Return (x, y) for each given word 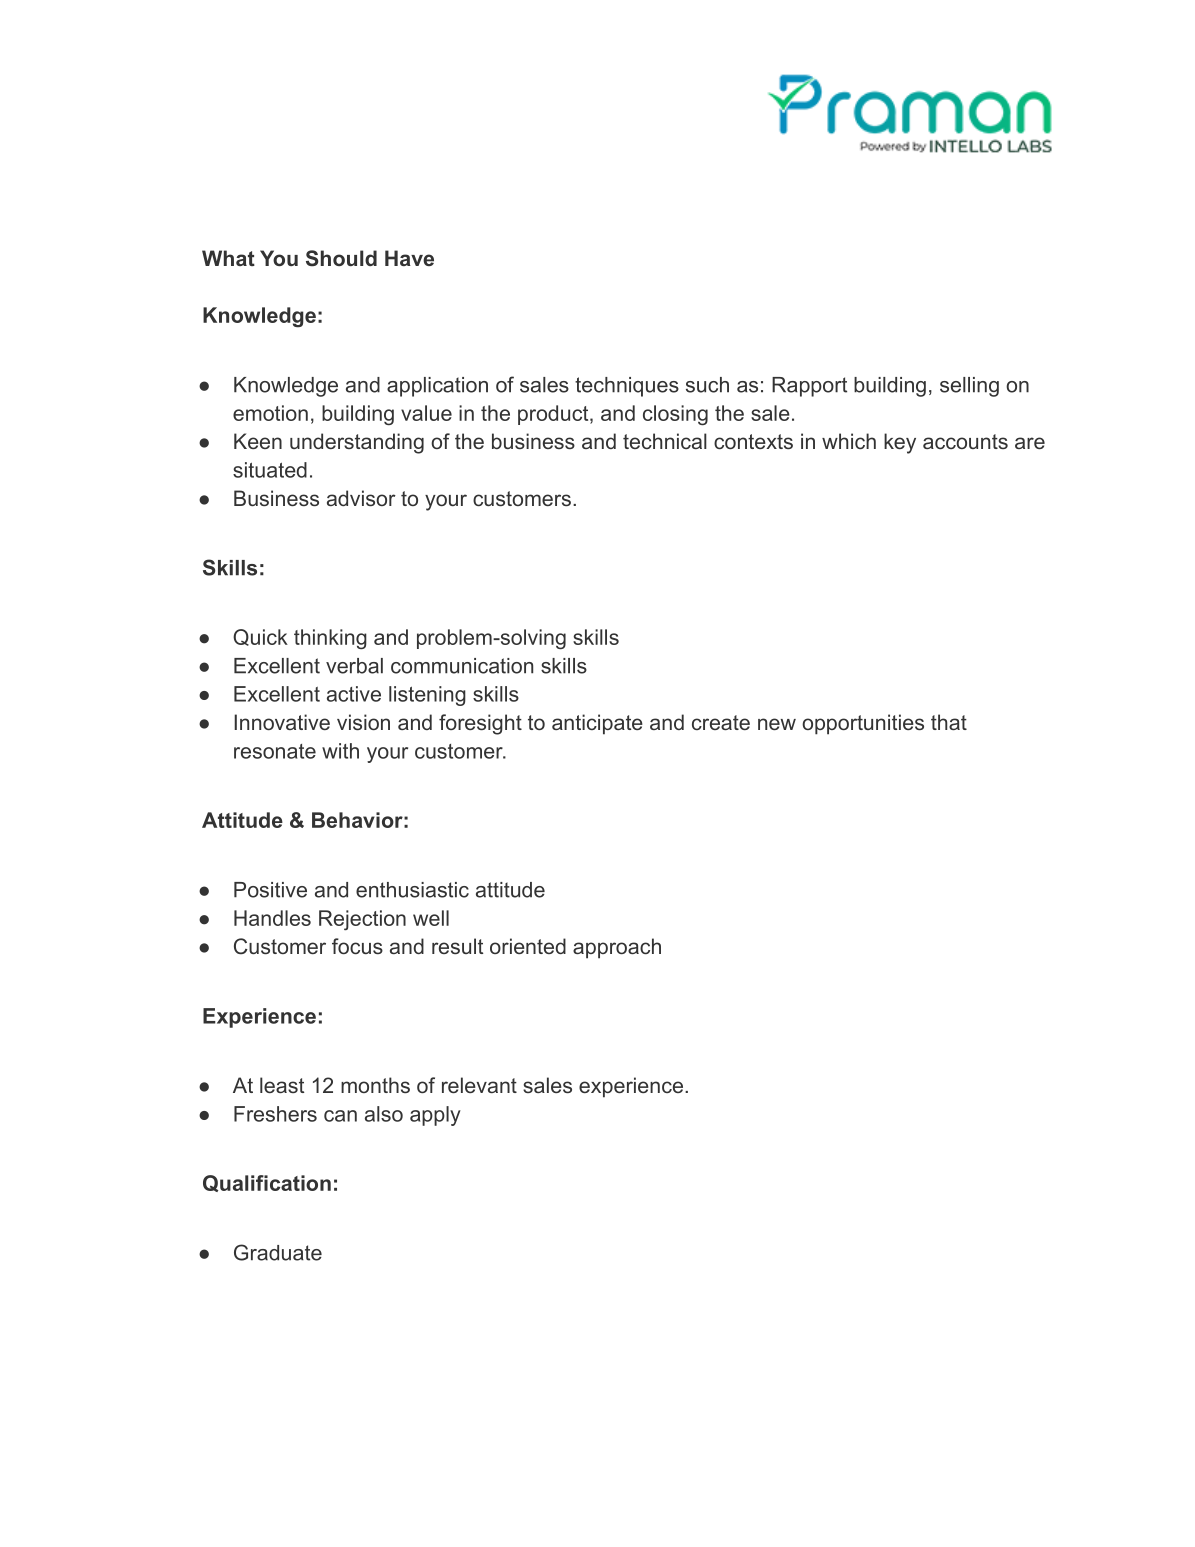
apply (435, 1116)
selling (969, 387)
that (949, 722)
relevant (479, 1085)
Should (341, 258)
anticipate (597, 724)
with (340, 751)
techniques (627, 387)
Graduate (278, 1252)
